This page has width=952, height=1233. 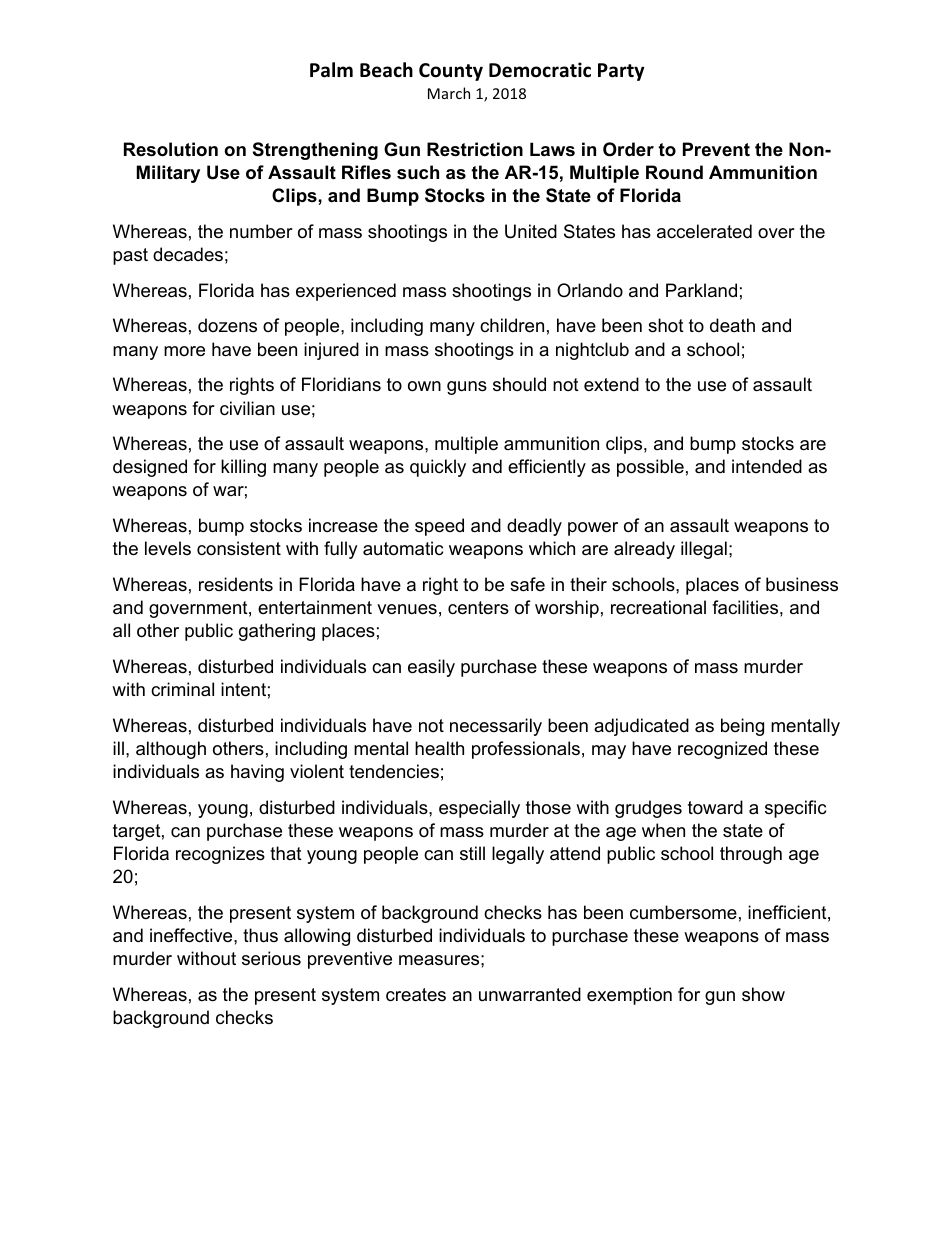 I want to click on children, so click(x=512, y=325).
